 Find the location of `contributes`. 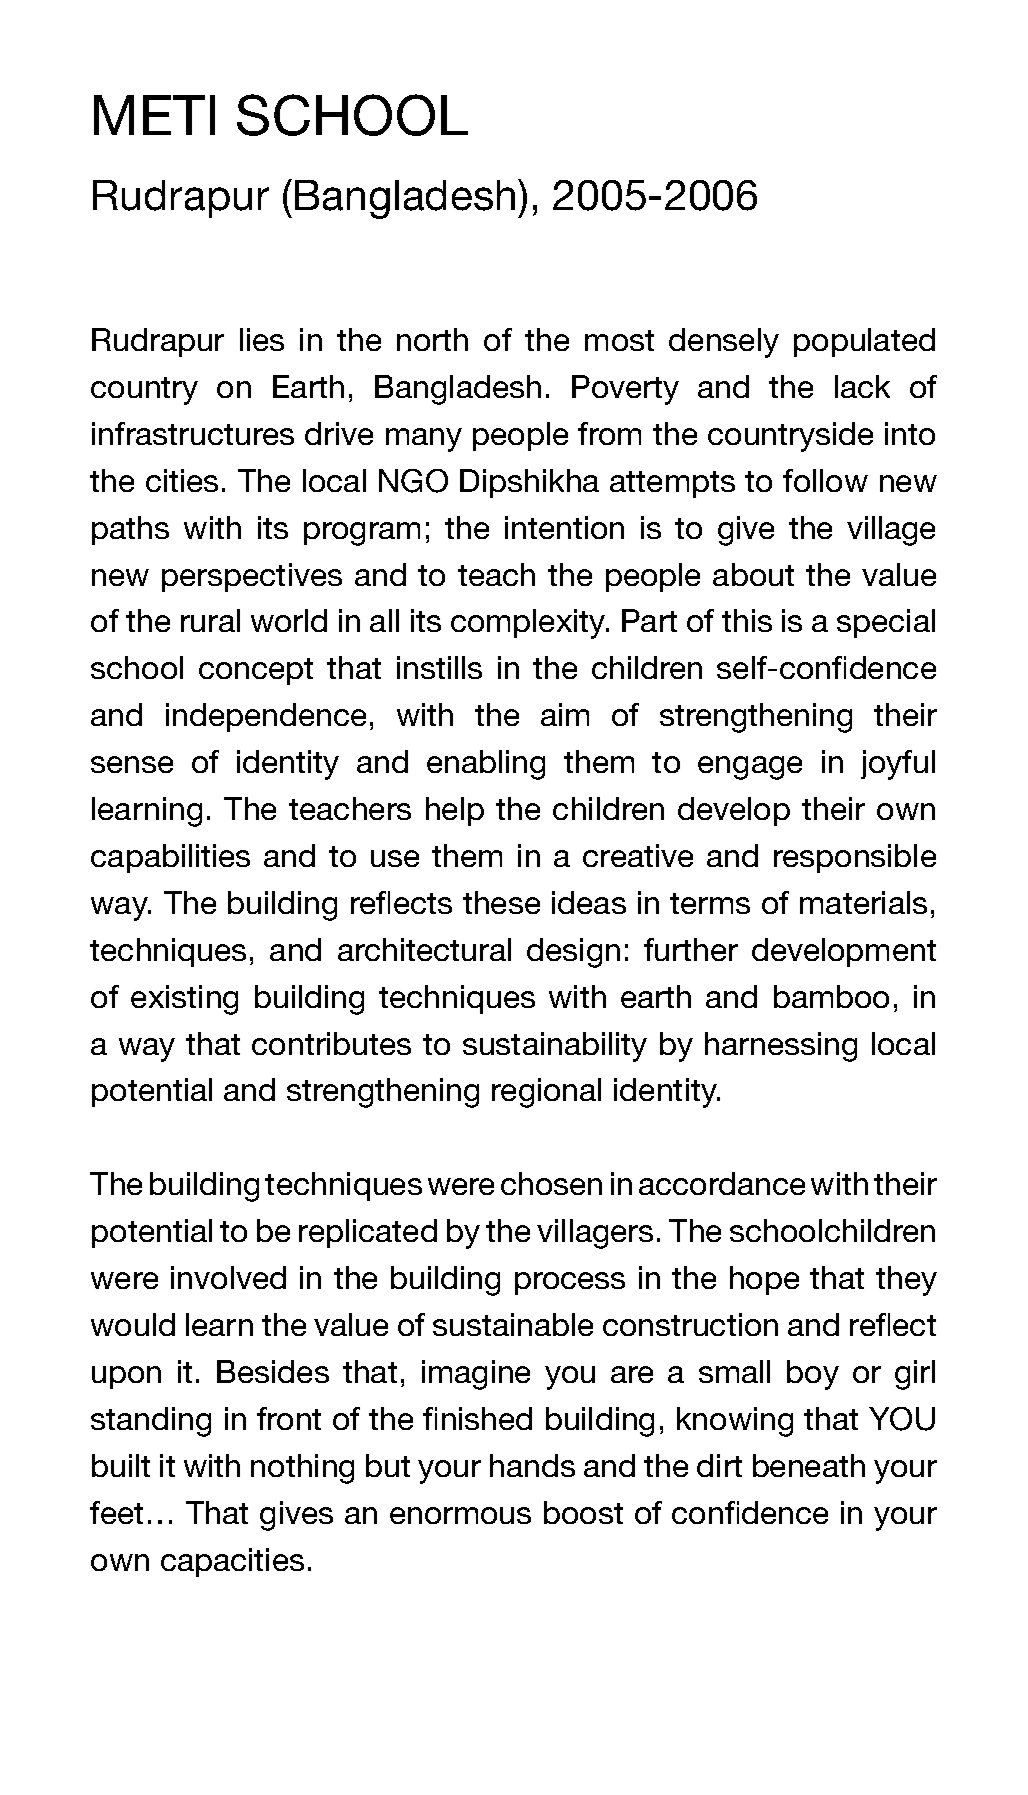

contributes is located at coordinates (331, 1043).
